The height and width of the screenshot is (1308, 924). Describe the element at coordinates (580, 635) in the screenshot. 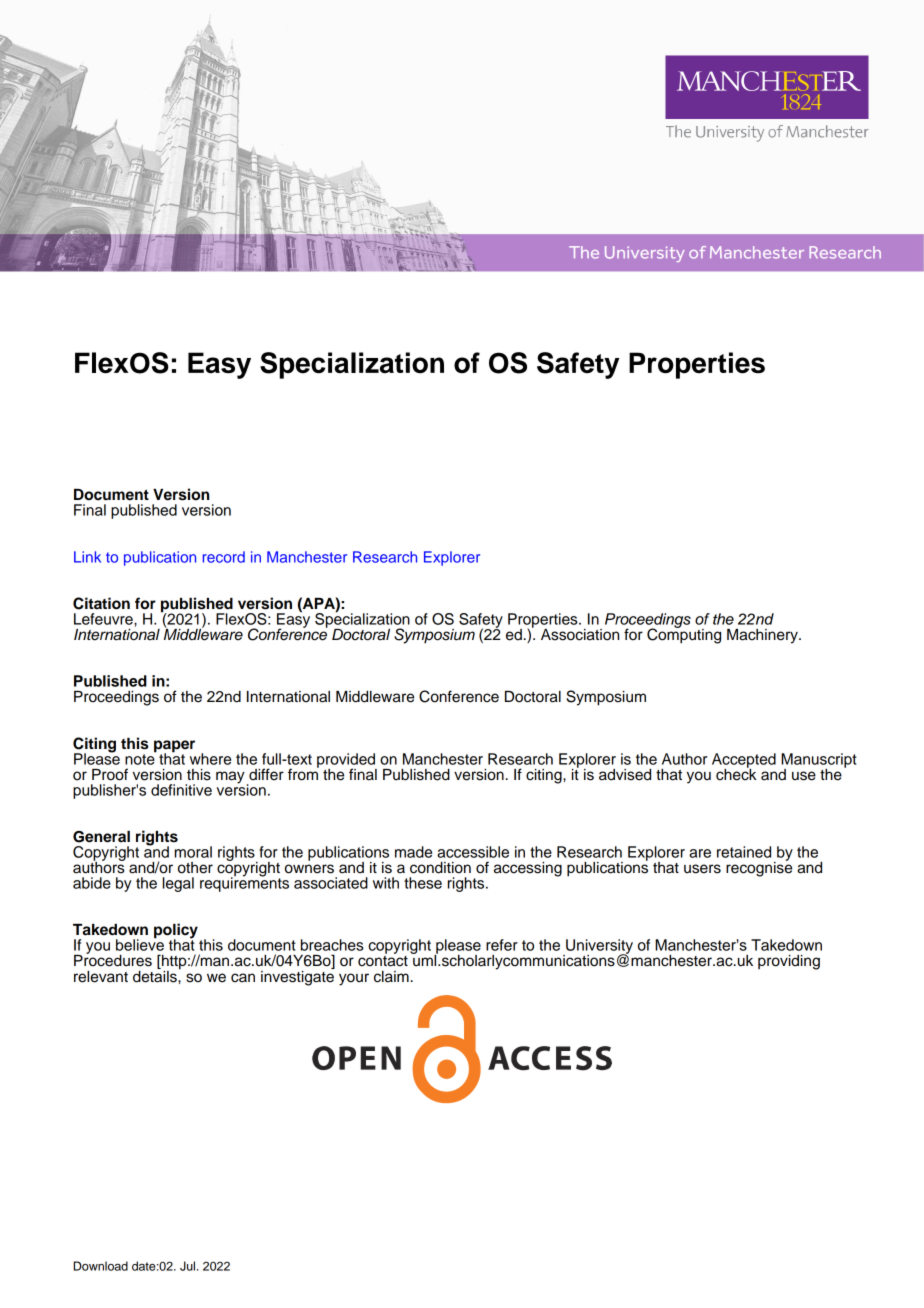

I see `Association` at that location.
